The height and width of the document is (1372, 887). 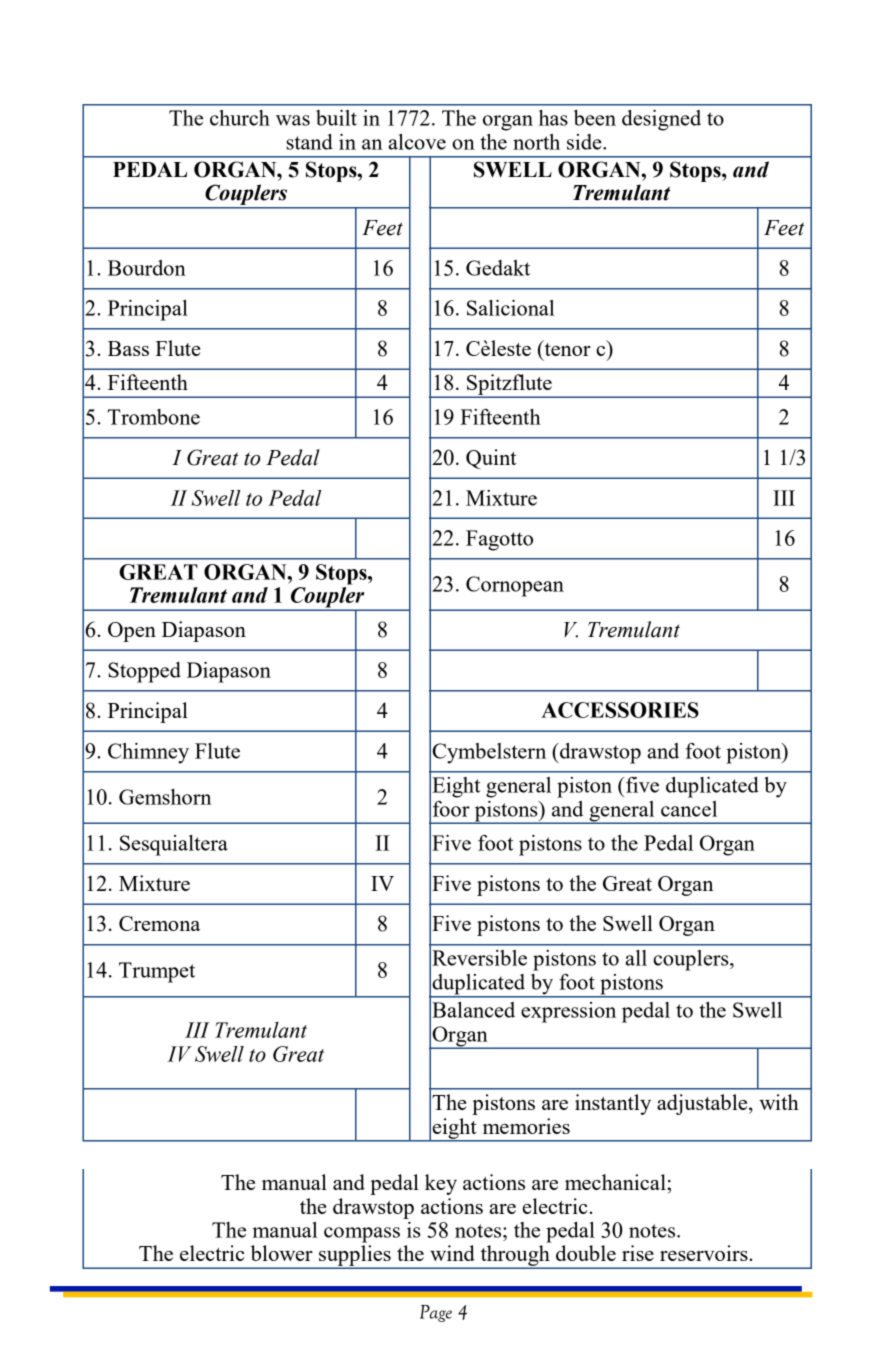 What do you see at coordinates (661, 120) in the document?
I see `designed` at bounding box center [661, 120].
